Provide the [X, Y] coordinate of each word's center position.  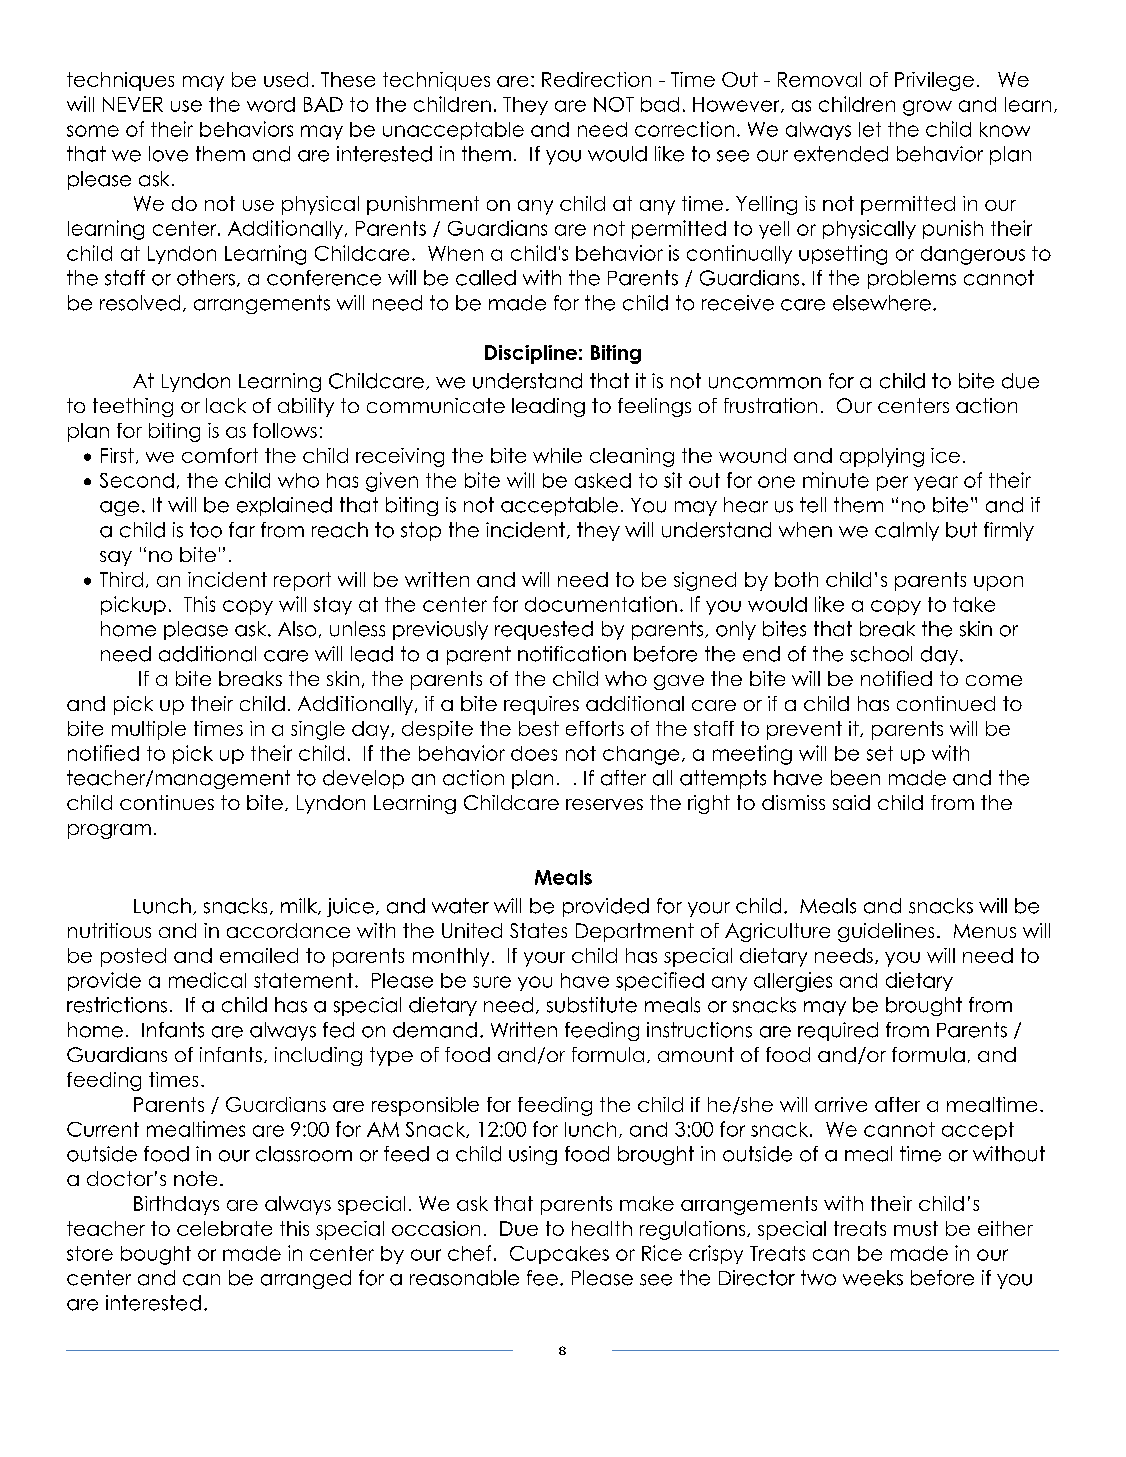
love [168, 154]
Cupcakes [559, 1255]
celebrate [224, 1228]
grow [927, 108]
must [916, 1228]
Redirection [596, 79]
